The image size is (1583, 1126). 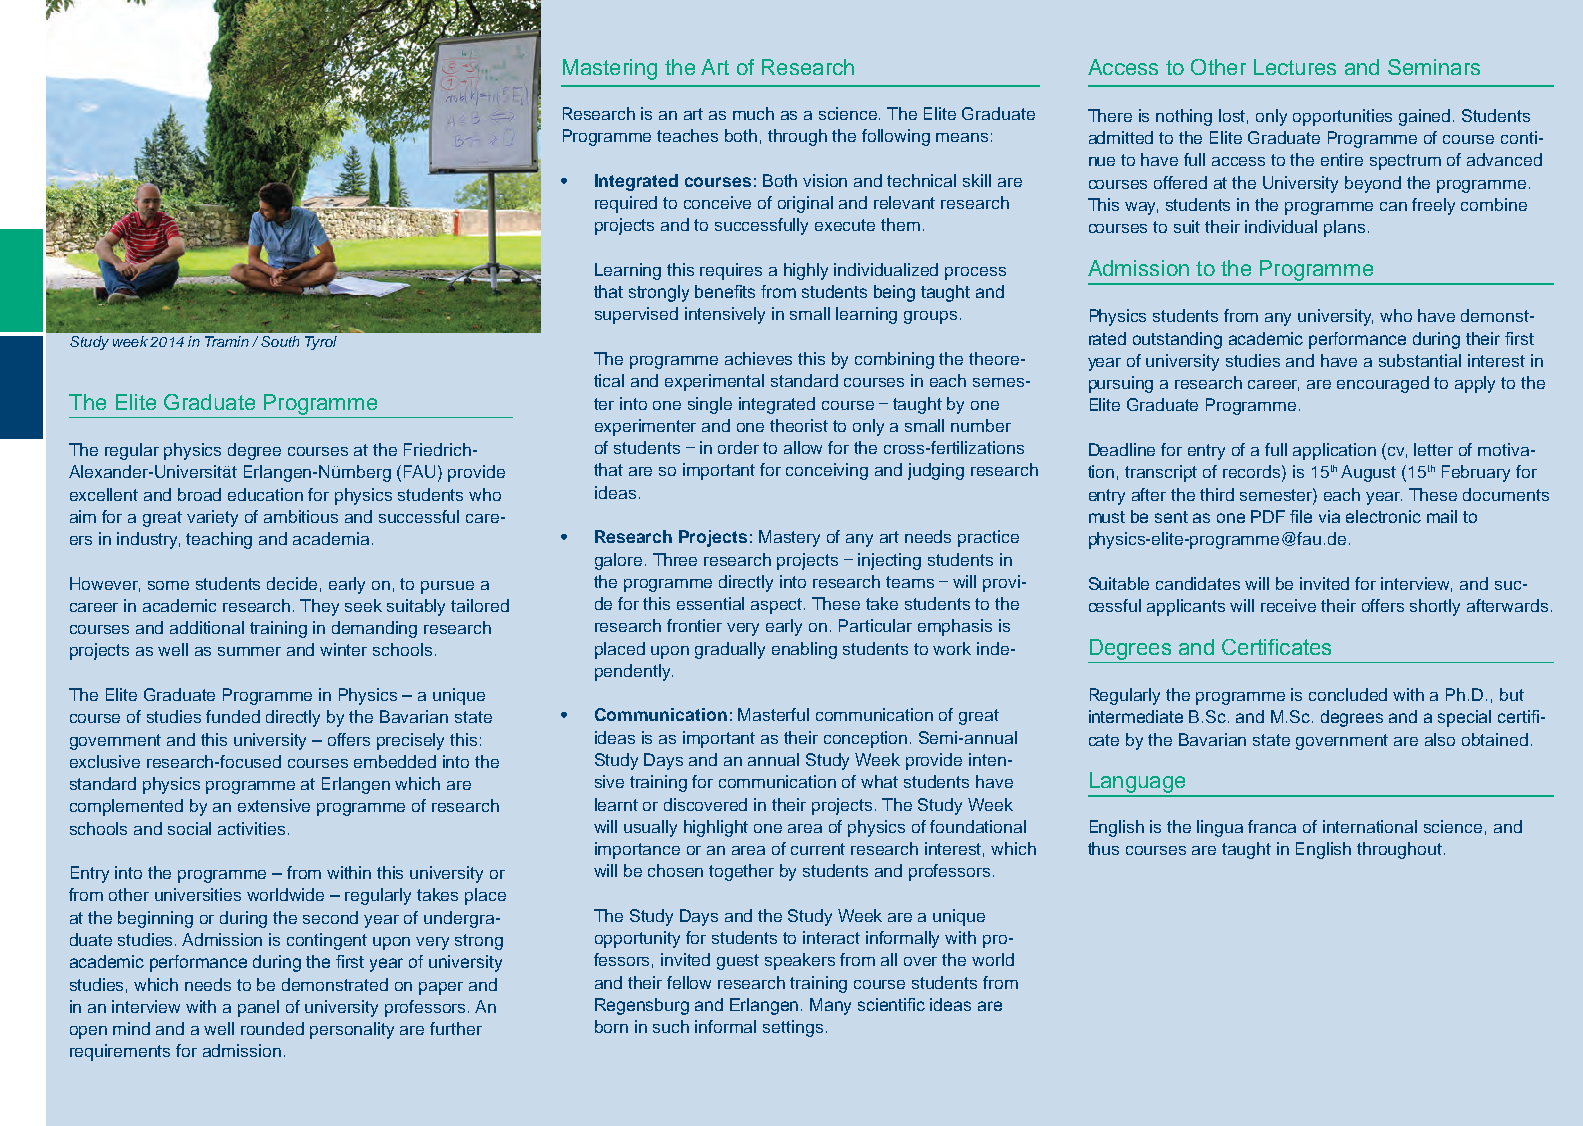 What do you see at coordinates (1329, 516) in the page?
I see `via` at bounding box center [1329, 516].
